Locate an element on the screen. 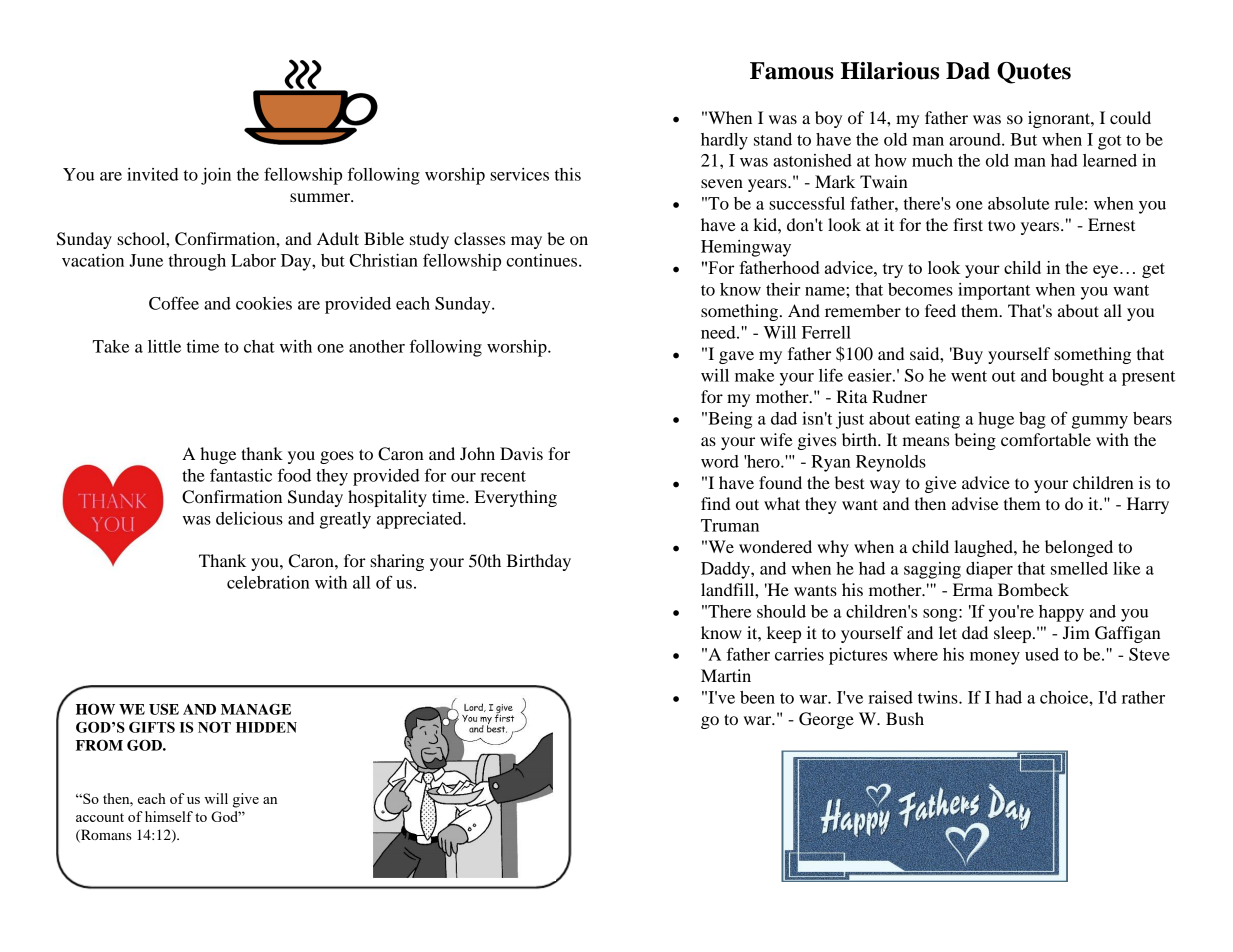  fantastic is located at coordinates (241, 475).
